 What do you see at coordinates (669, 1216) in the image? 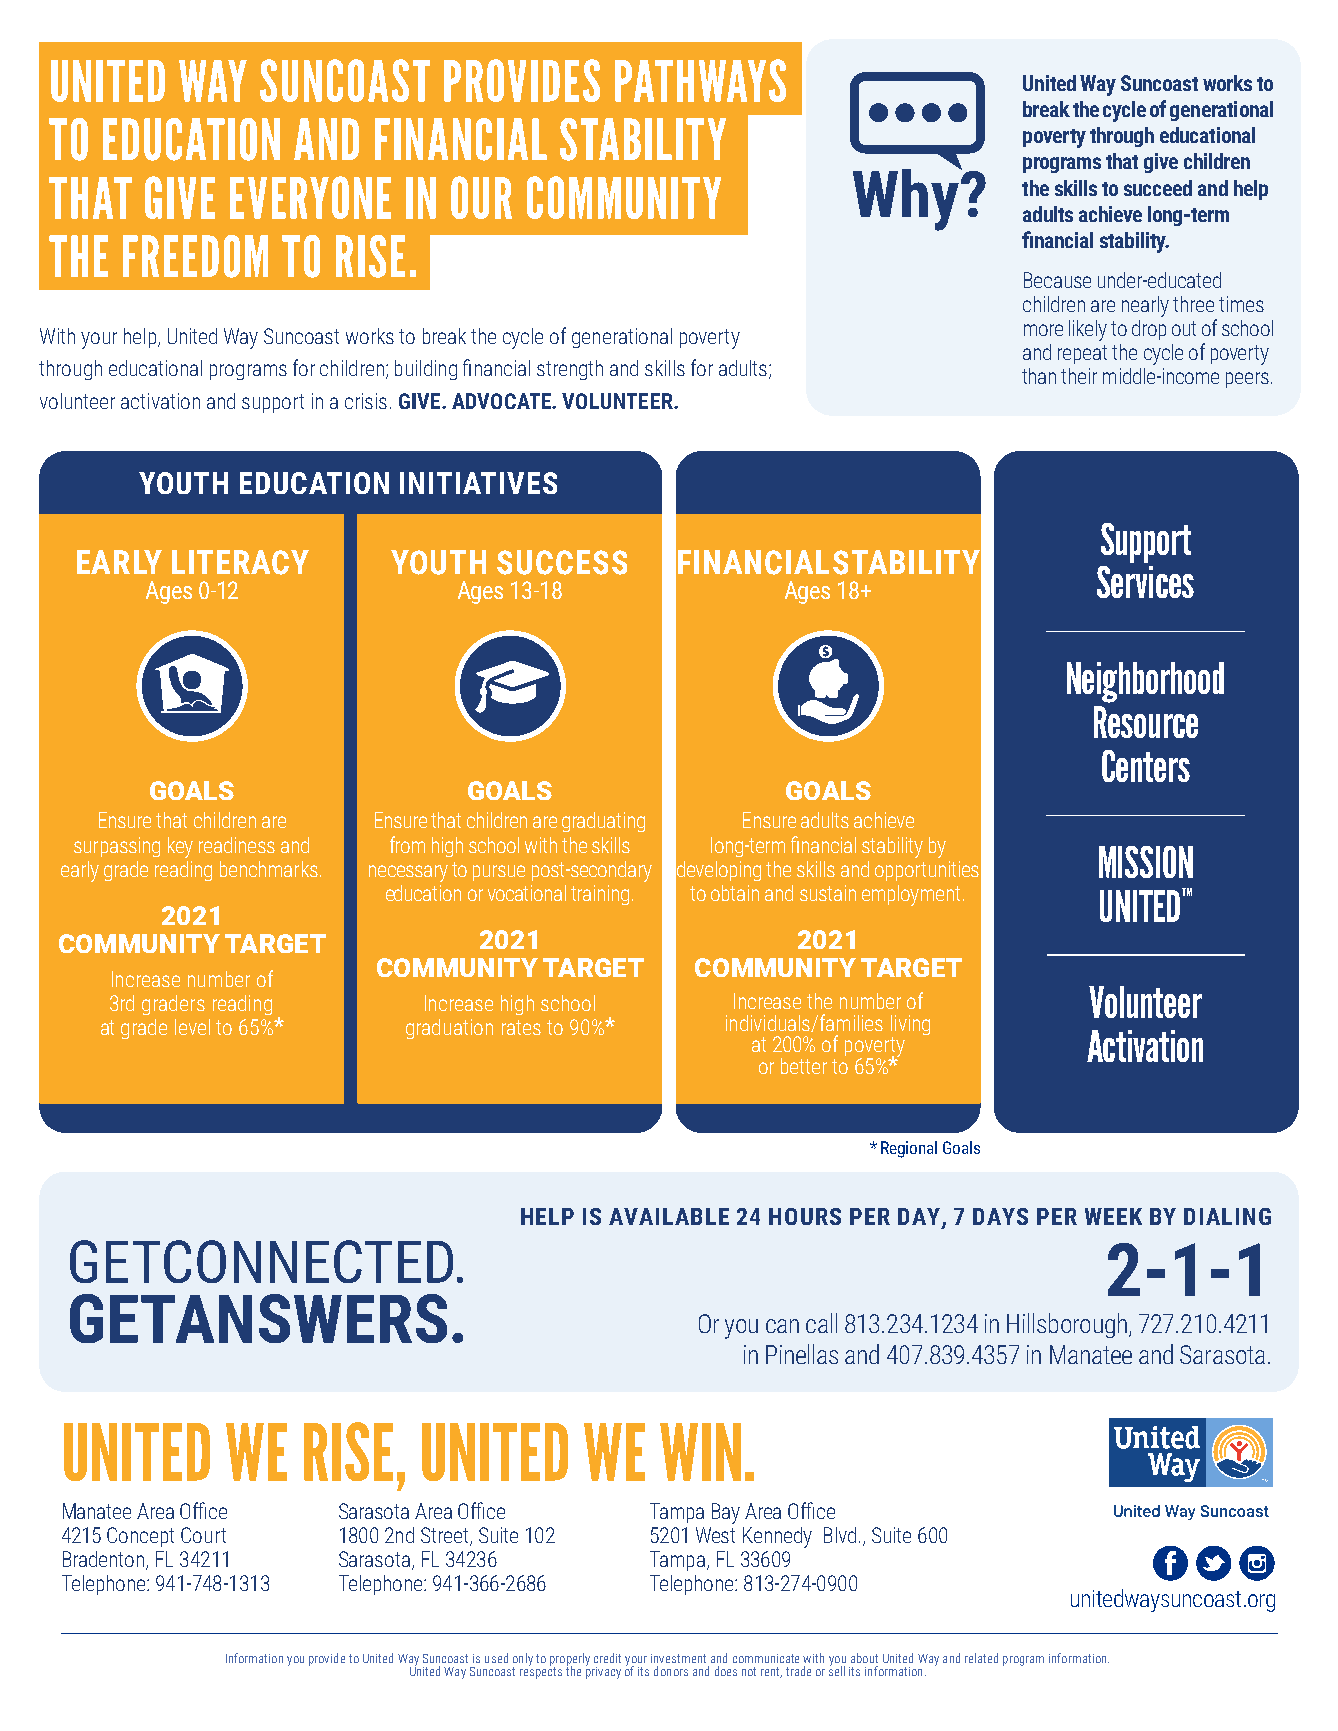
I see `AVAILABLE` at bounding box center [669, 1216].
